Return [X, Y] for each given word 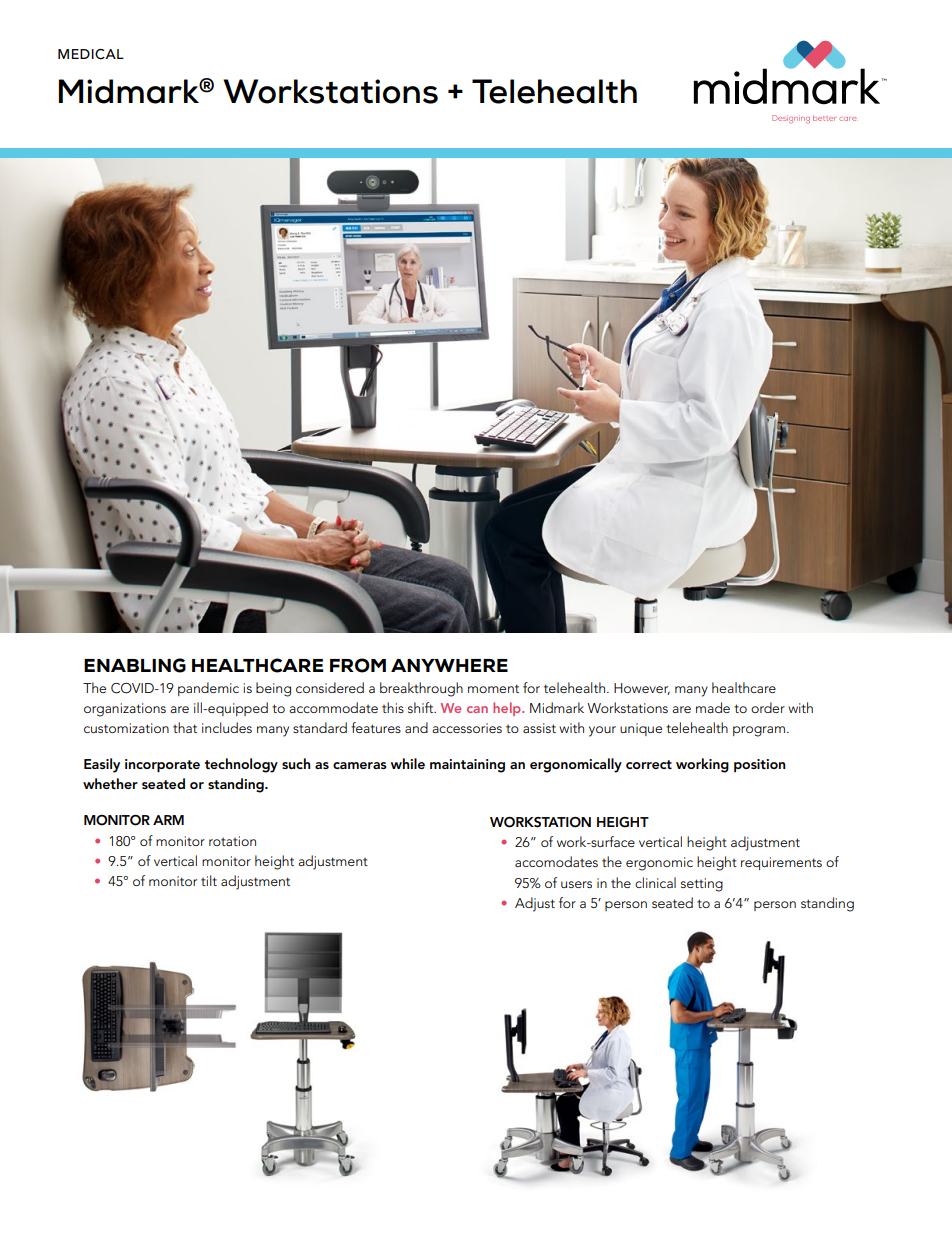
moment [493, 688]
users [576, 884]
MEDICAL [91, 54]
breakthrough [421, 689]
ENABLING [135, 665]
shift [422, 707]
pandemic [208, 689]
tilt [209, 880]
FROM [358, 665]
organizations [125, 710]
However [642, 689]
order [768, 707]
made [713, 707]
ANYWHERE [449, 665]
